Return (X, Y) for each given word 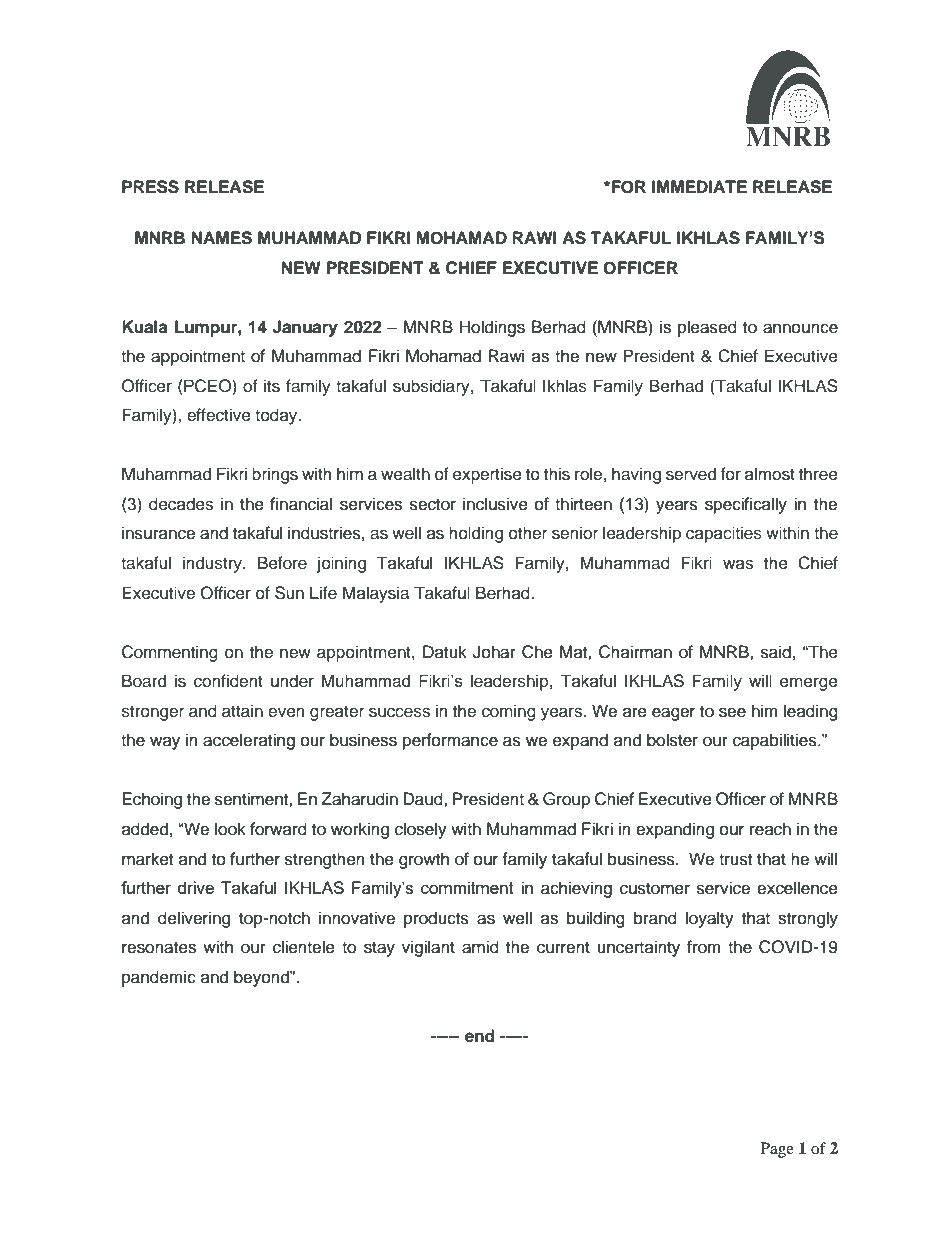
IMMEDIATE (699, 186)
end (480, 1036)
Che (537, 652)
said (776, 652)
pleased (707, 328)
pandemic (159, 978)
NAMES (221, 238)
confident (228, 681)
